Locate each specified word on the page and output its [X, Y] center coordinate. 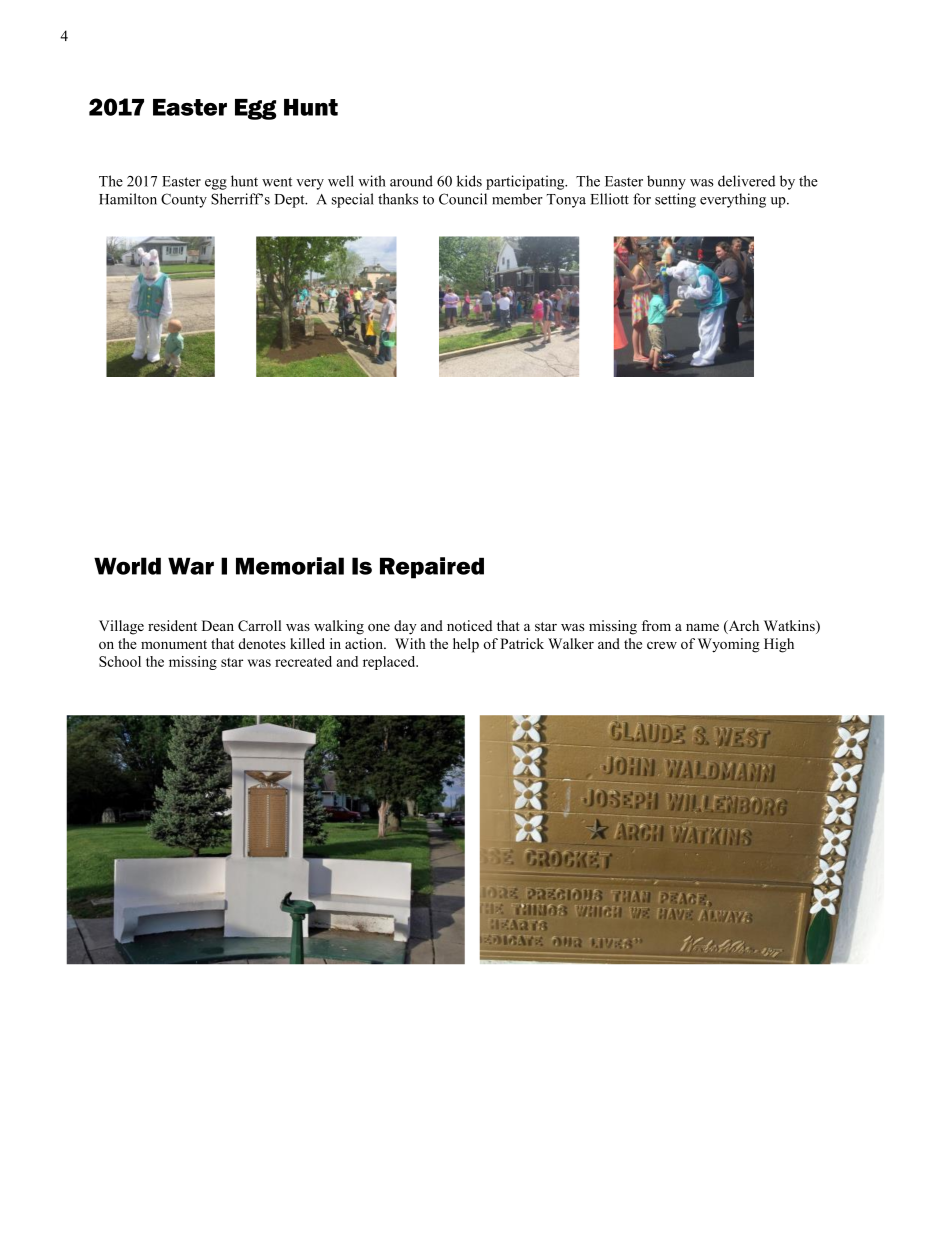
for [642, 199]
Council [463, 199]
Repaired [432, 568]
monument [174, 644]
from [656, 625]
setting [675, 200]
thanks [398, 199]
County [184, 200]
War [191, 566]
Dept [291, 201]
